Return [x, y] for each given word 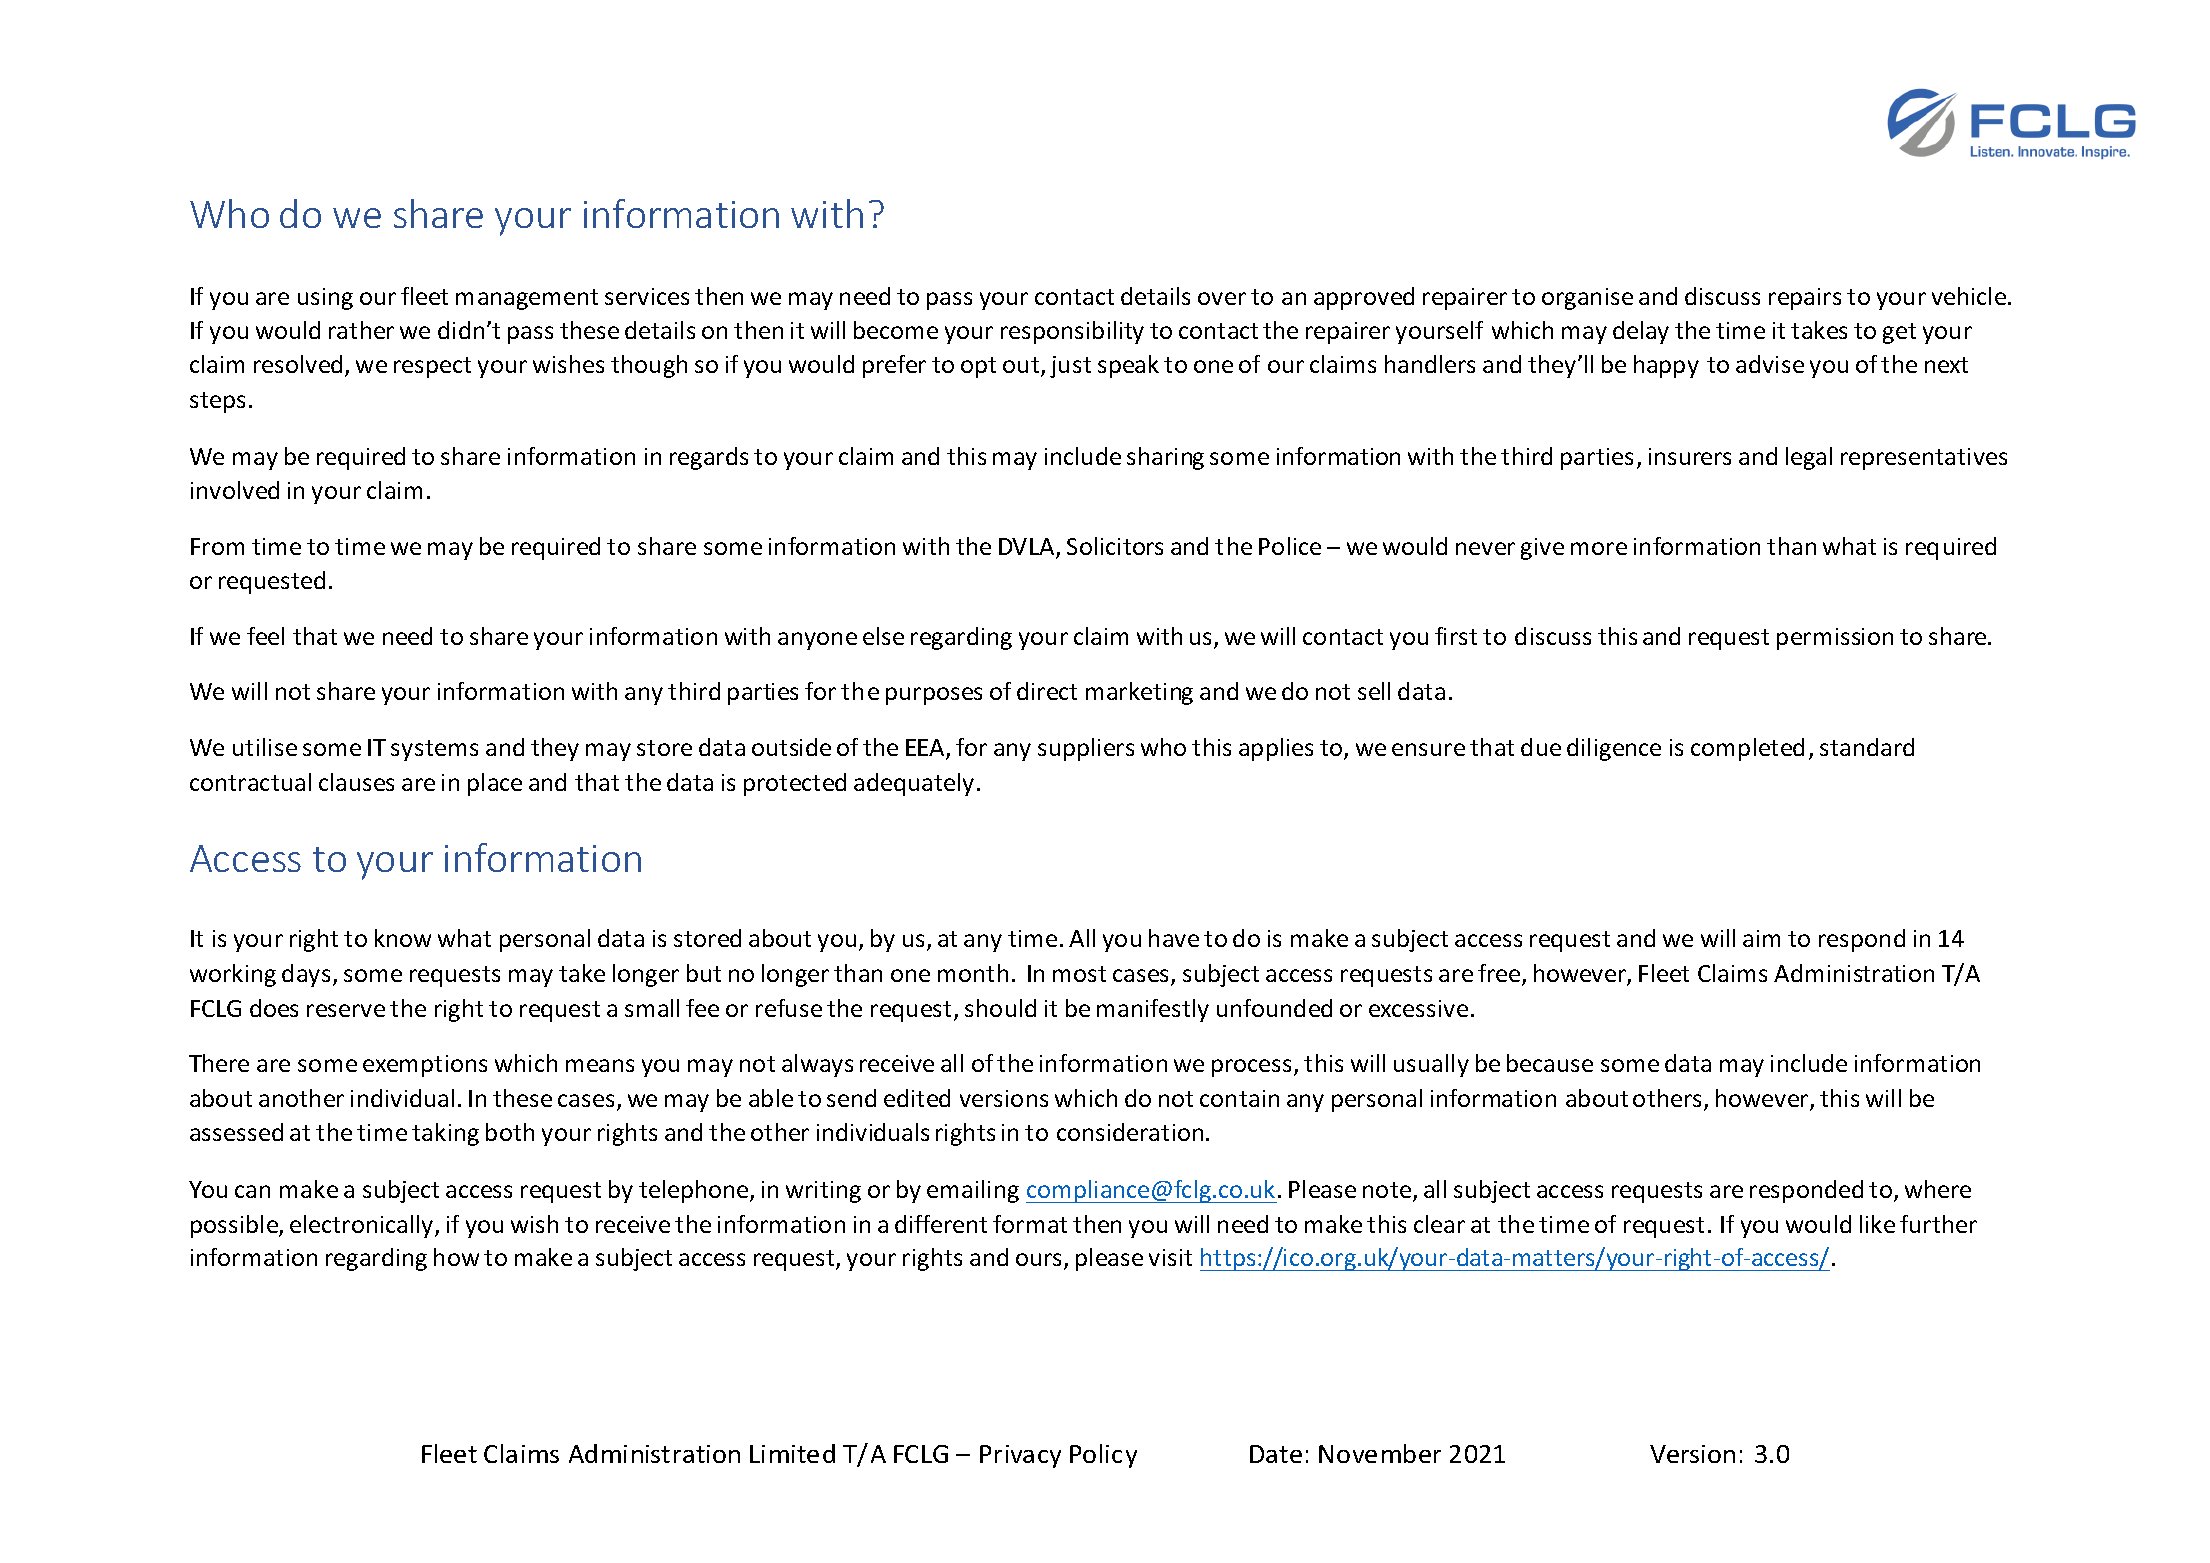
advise [1770, 364]
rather [361, 330]
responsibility [1072, 332]
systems [434, 750]
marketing [1139, 693]
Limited [792, 1453]
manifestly [1153, 1010]
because [1550, 1063]
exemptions [425, 1066]
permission [1835, 639]
